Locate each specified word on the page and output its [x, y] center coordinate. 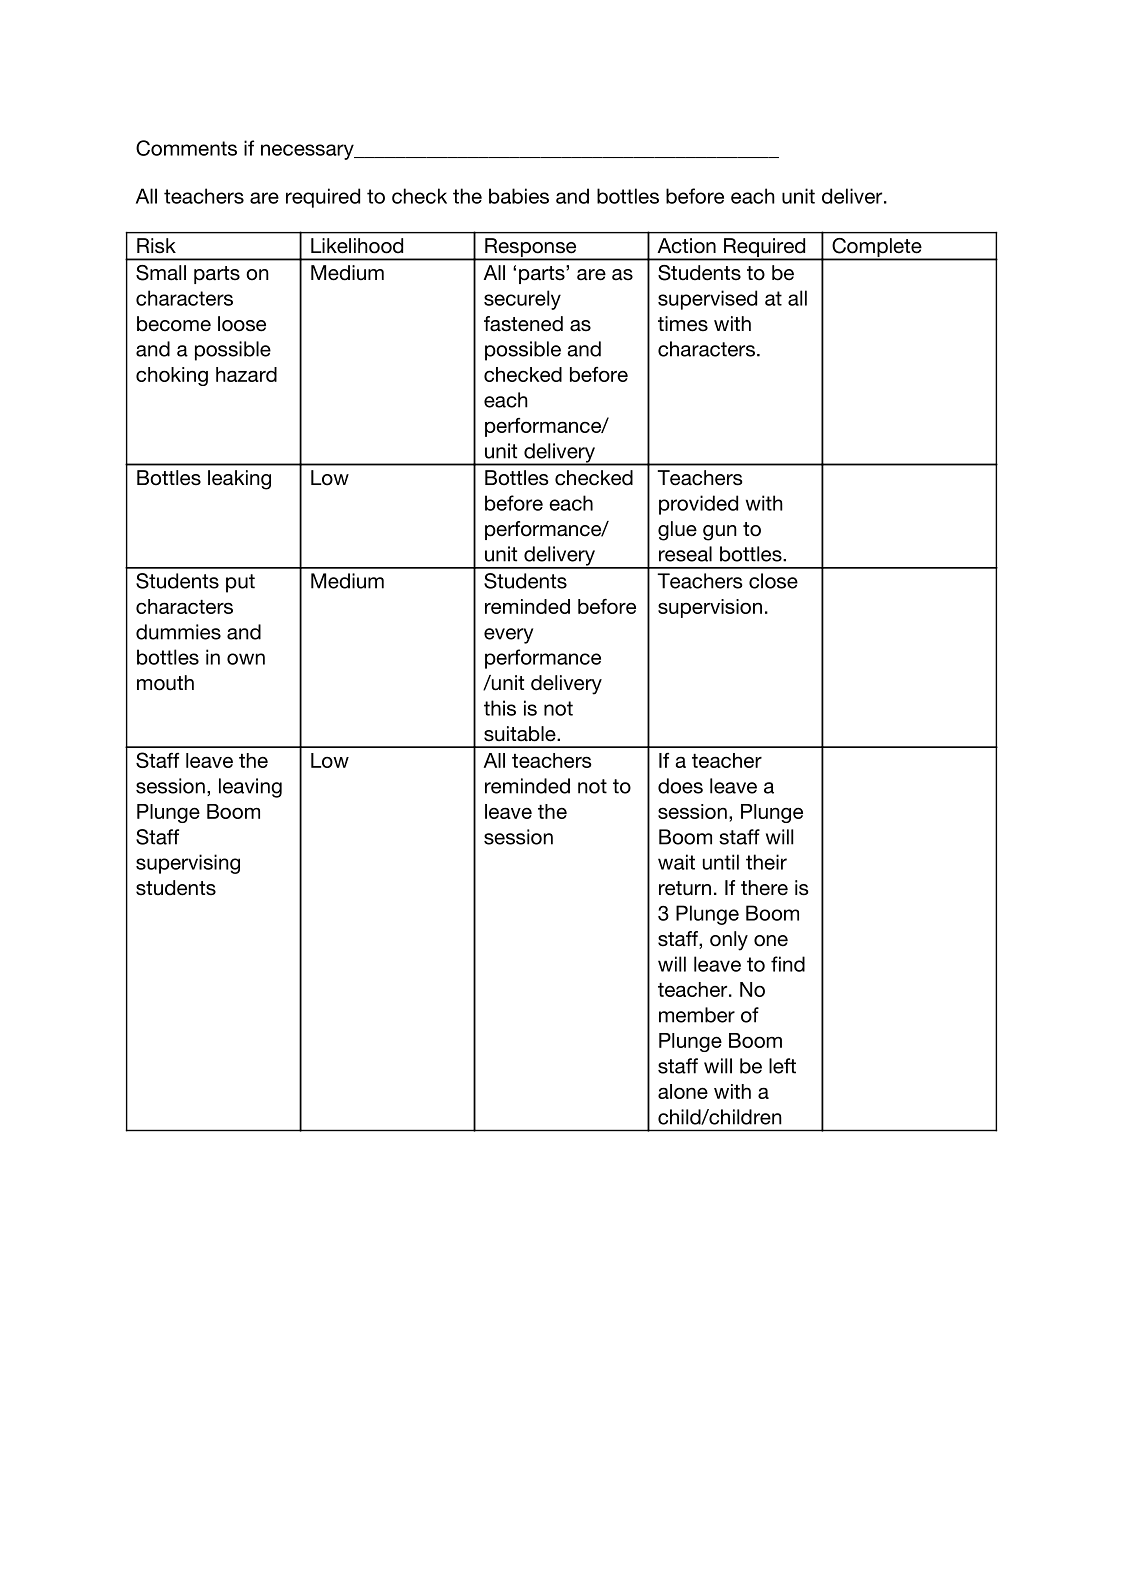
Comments [186, 148]
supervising [188, 864]
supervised [707, 300]
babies [519, 196]
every [508, 636]
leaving [250, 788]
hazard [246, 374]
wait [676, 862]
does [680, 786]
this [500, 708]
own [246, 659]
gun [720, 533]
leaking [239, 480]
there [764, 888]
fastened [523, 324]
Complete [877, 249]
